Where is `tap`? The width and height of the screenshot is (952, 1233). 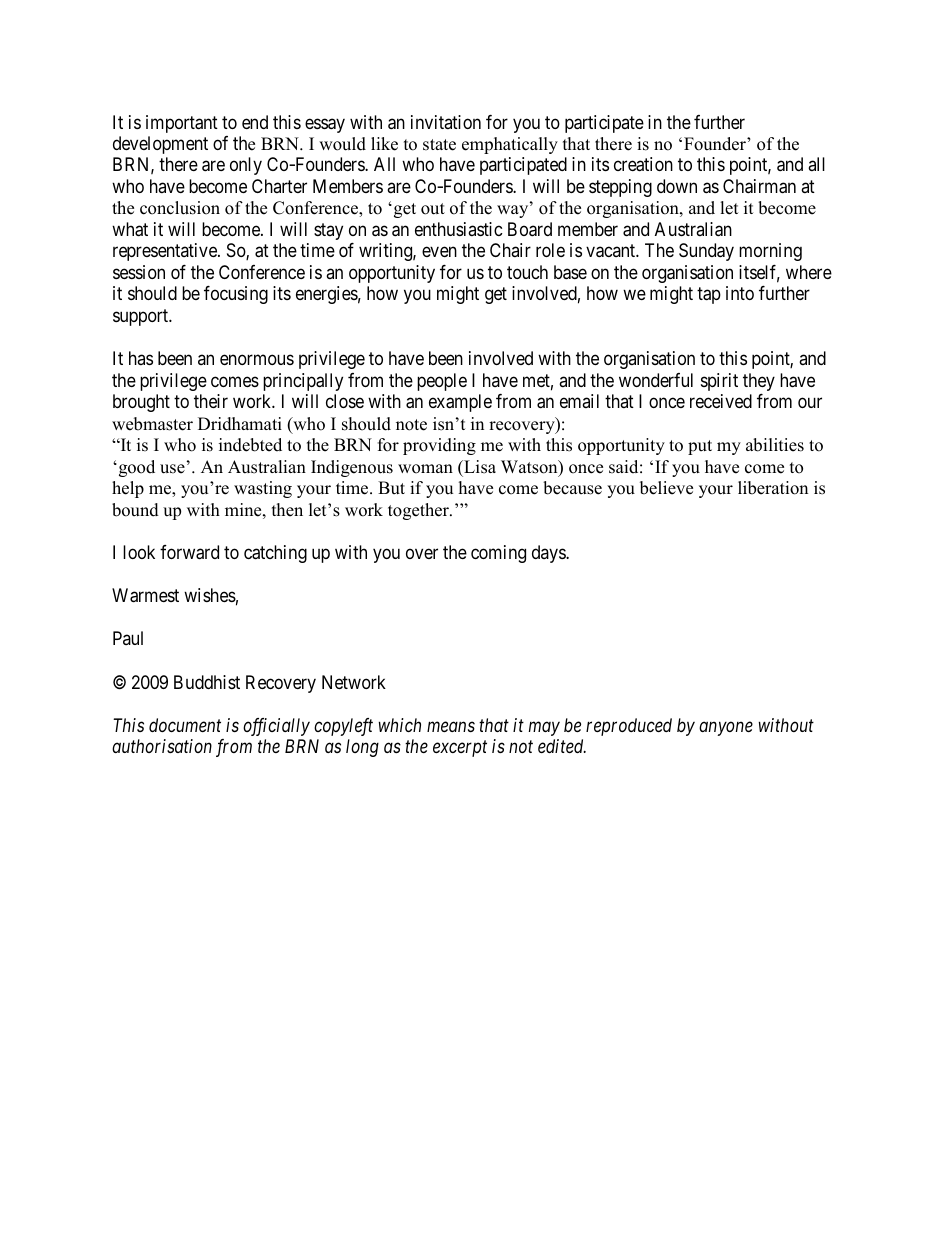 tap is located at coordinates (709, 296).
